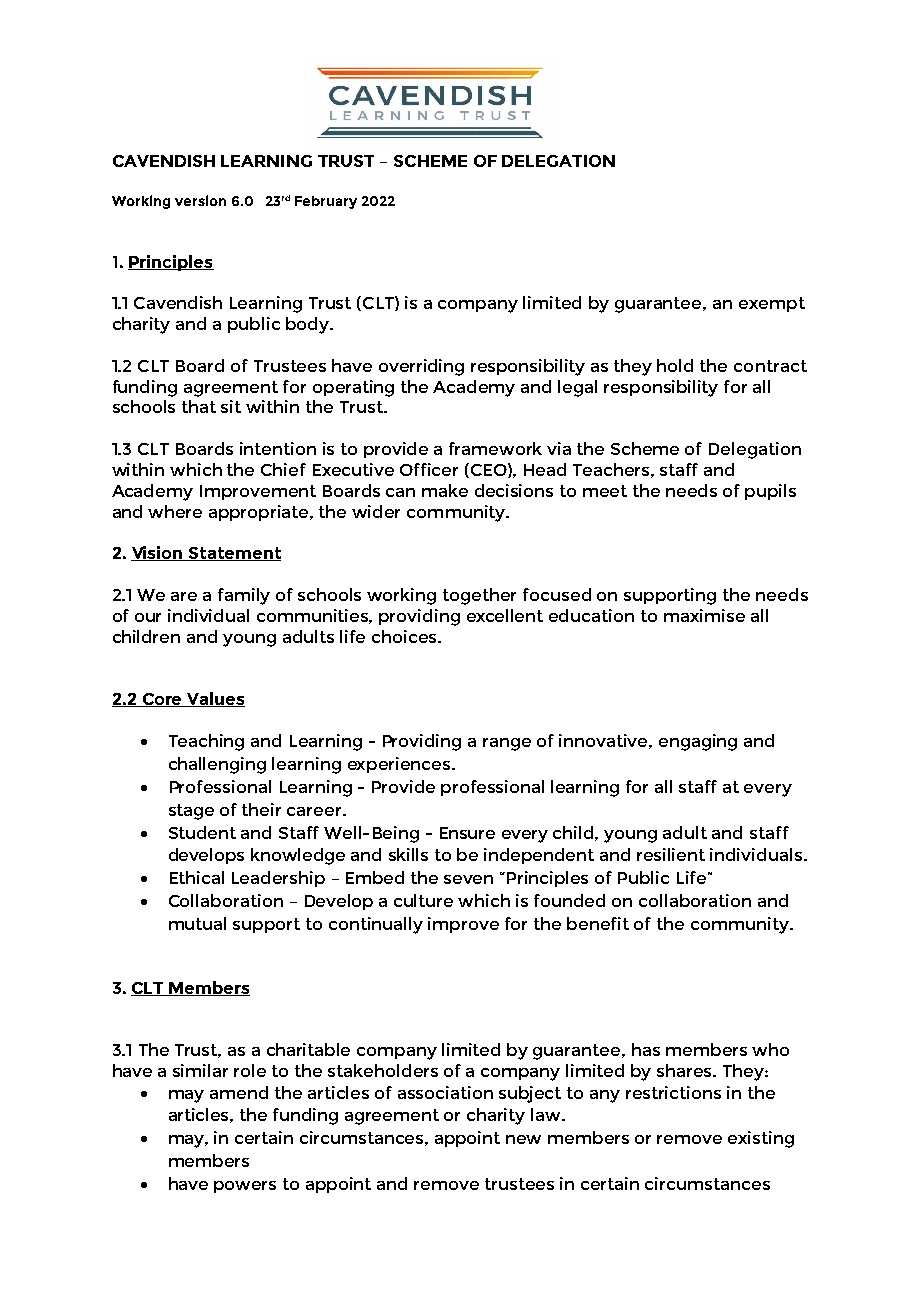 The height and width of the screenshot is (1308, 924). Describe the element at coordinates (215, 699) in the screenshot. I see `Values` at that location.
